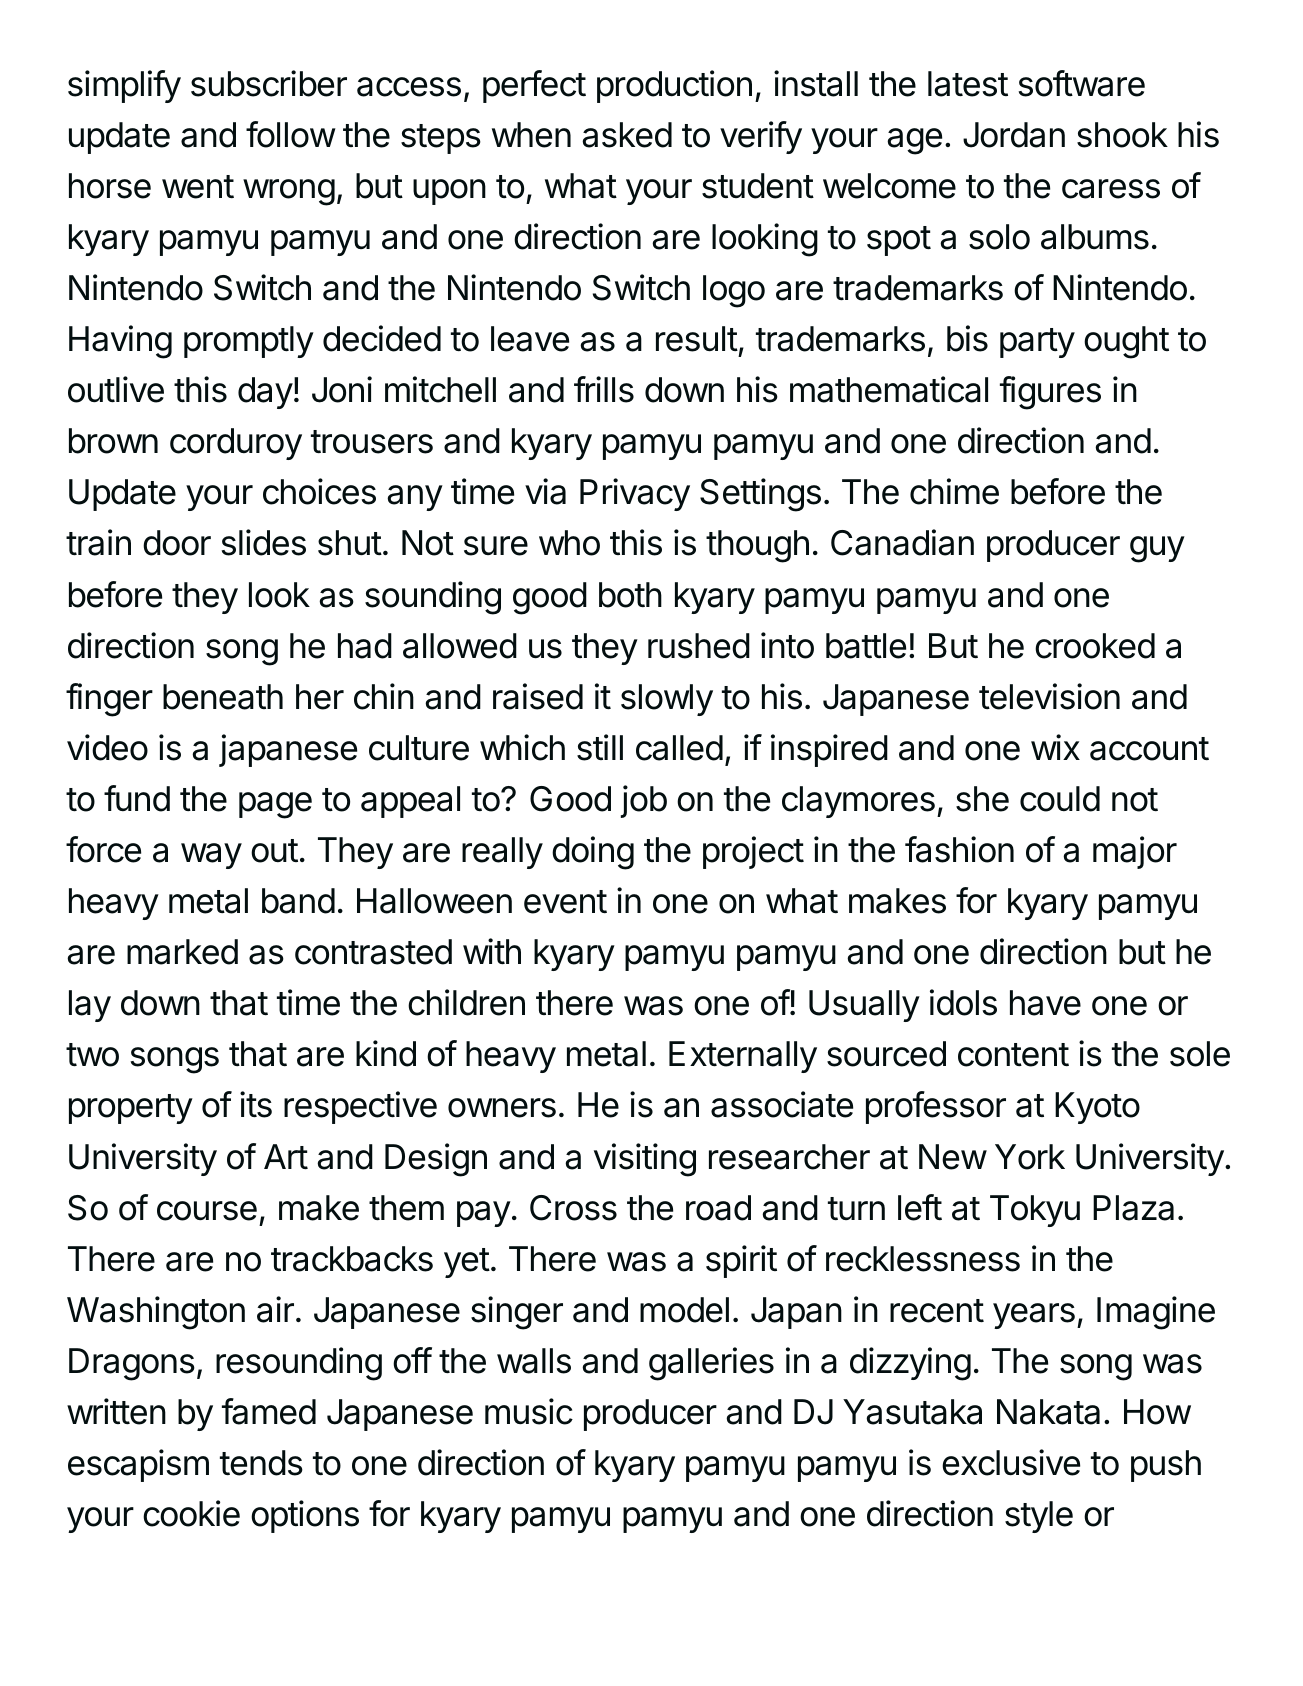  I want to click on asked, so click(627, 135).
